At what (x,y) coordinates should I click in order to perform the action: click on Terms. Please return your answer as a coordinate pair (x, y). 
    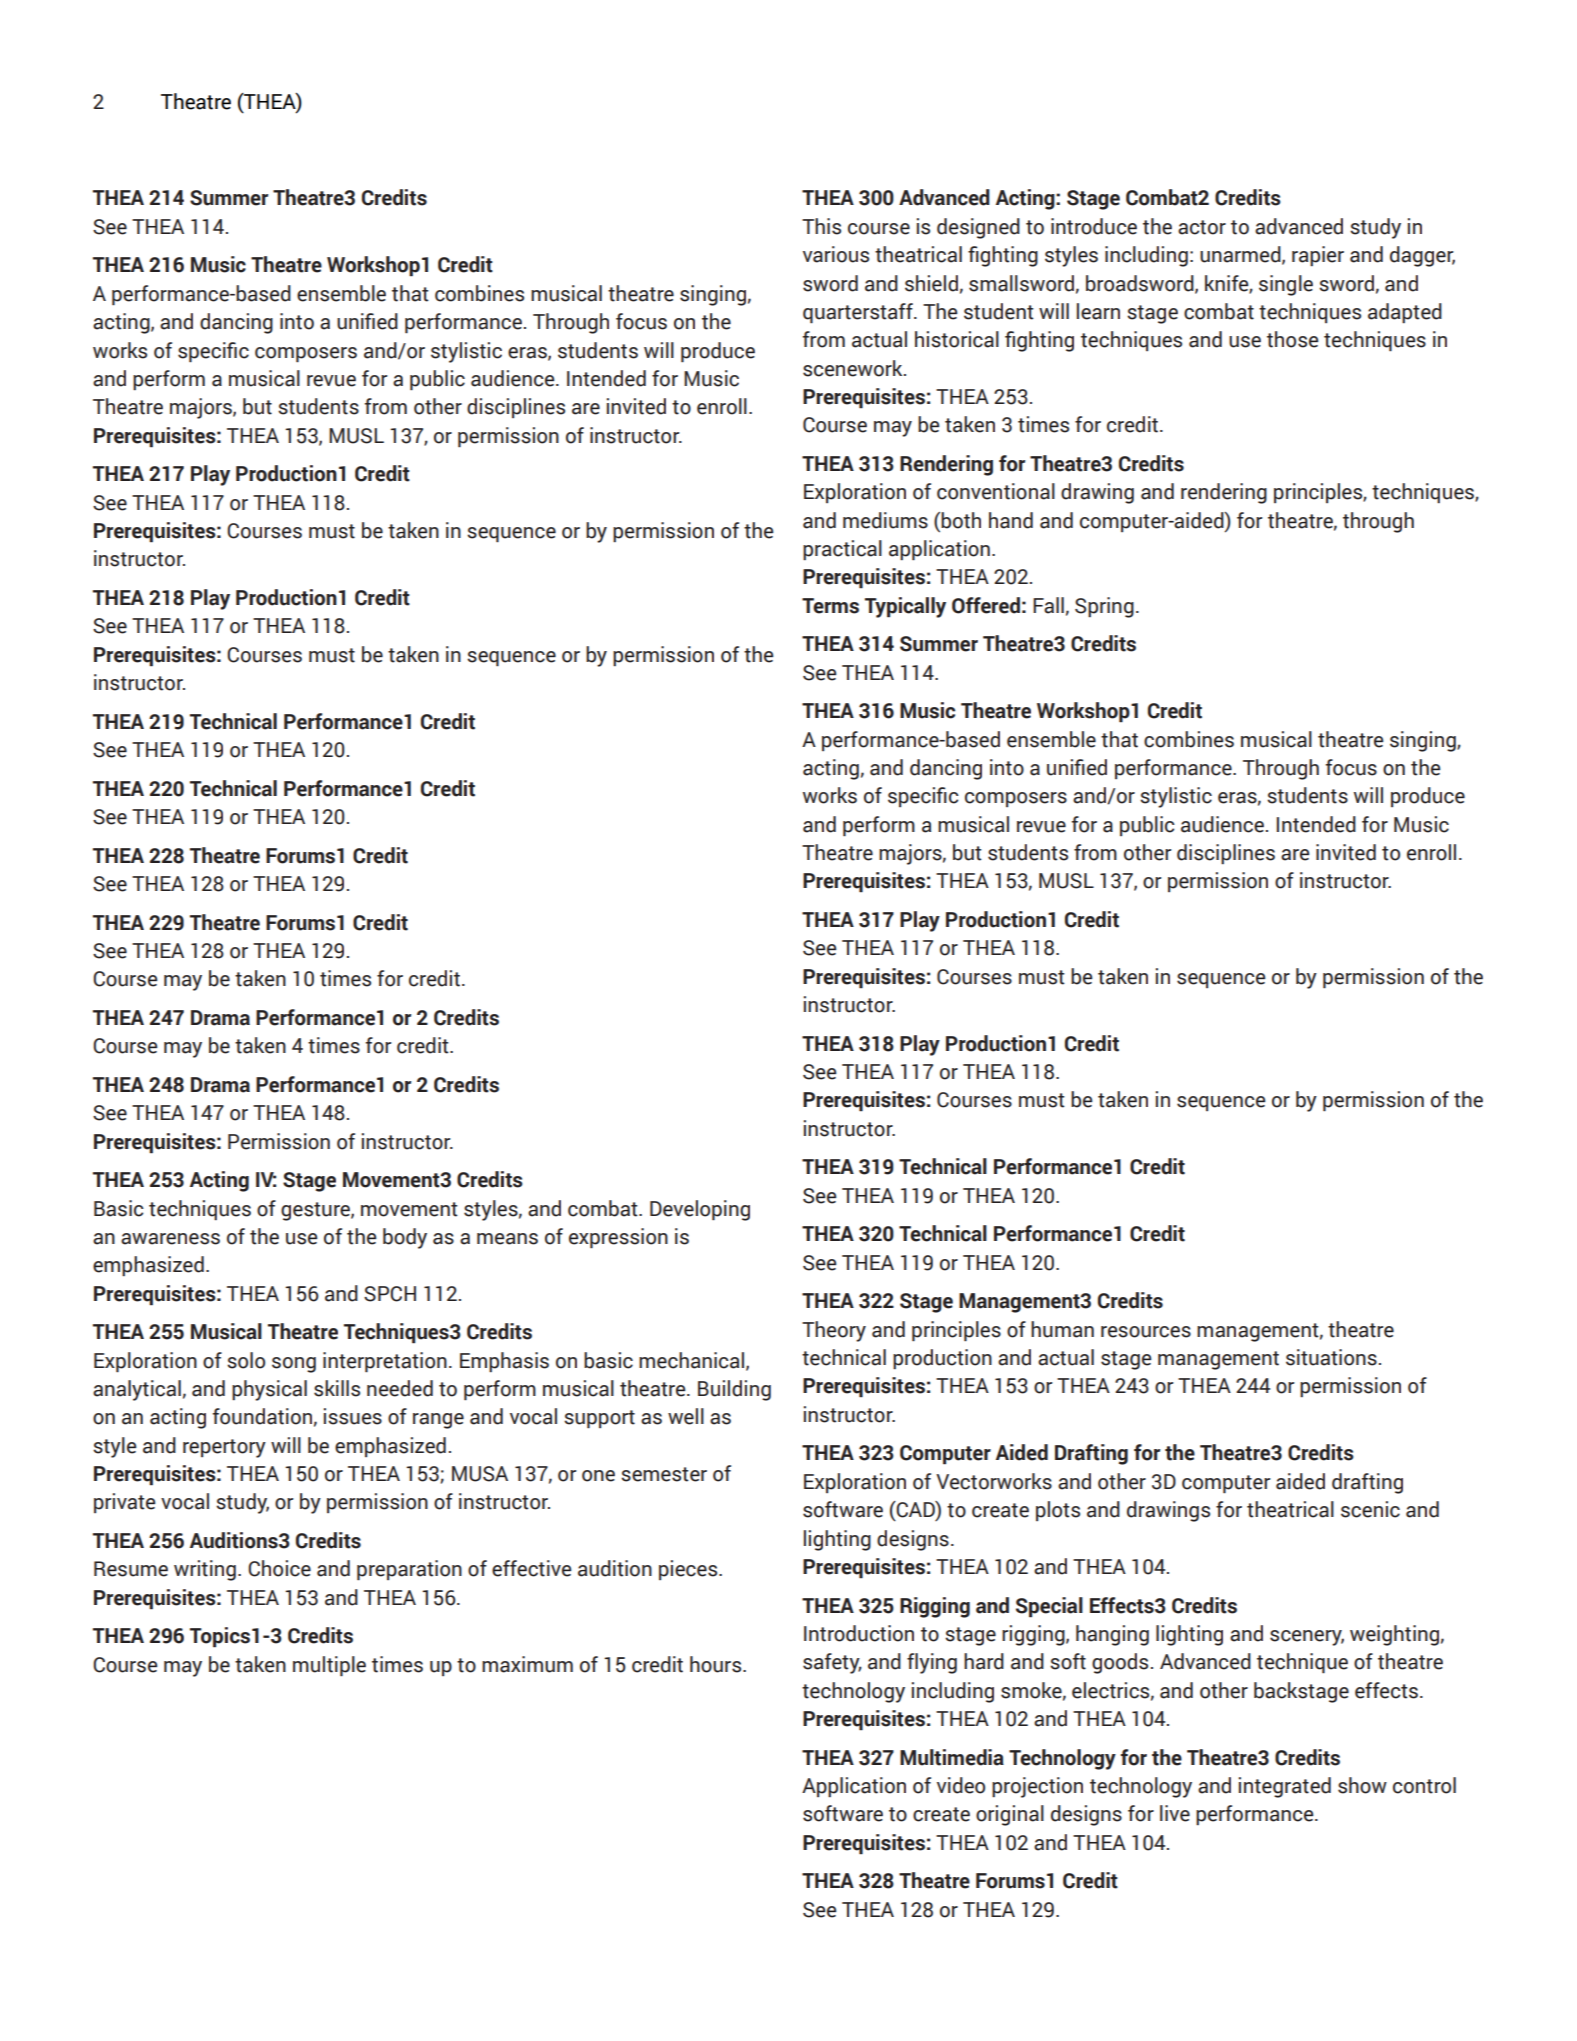
    Looking at the image, I should click on (830, 606).
